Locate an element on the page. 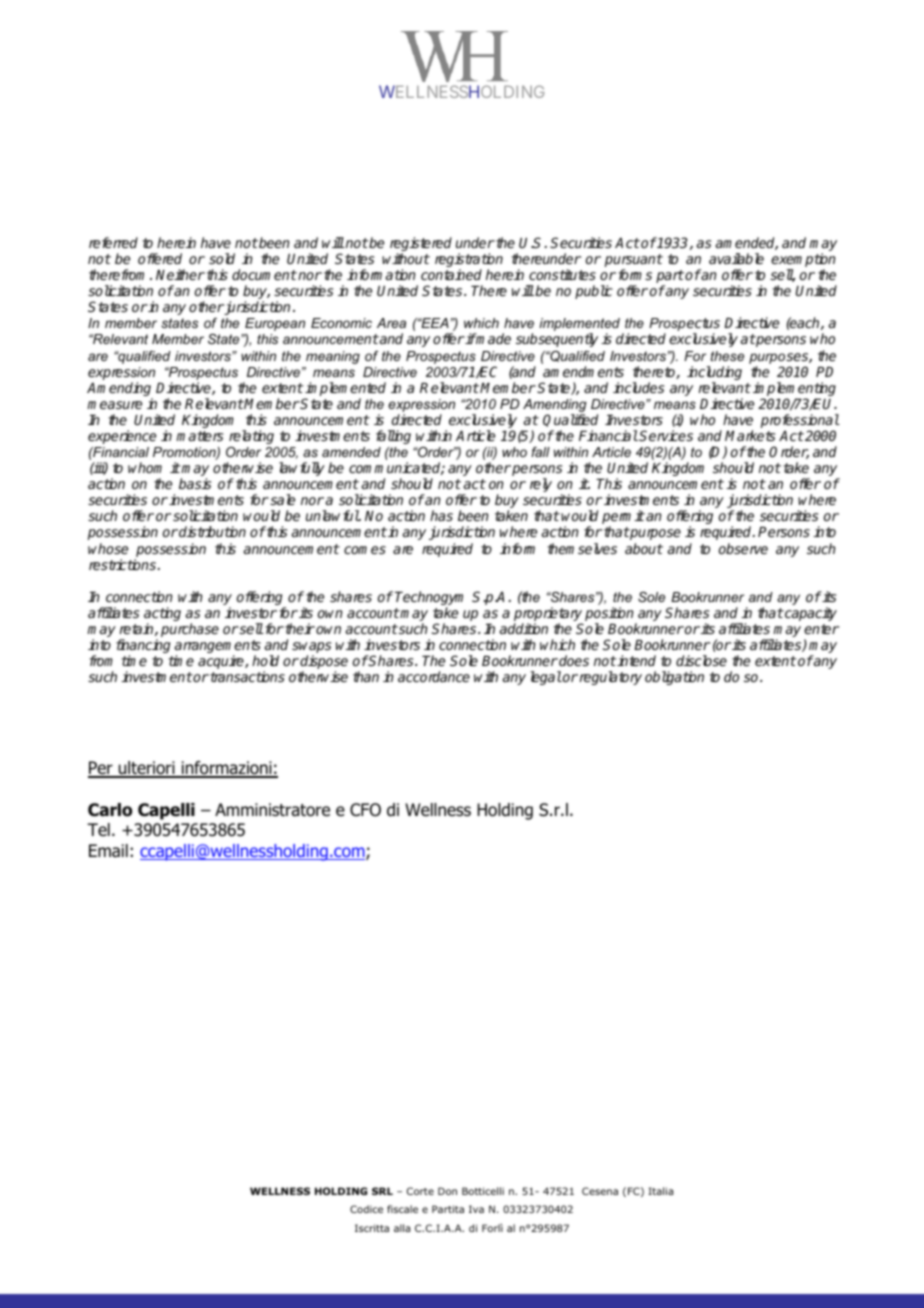  Neither is located at coordinates (180, 274).
